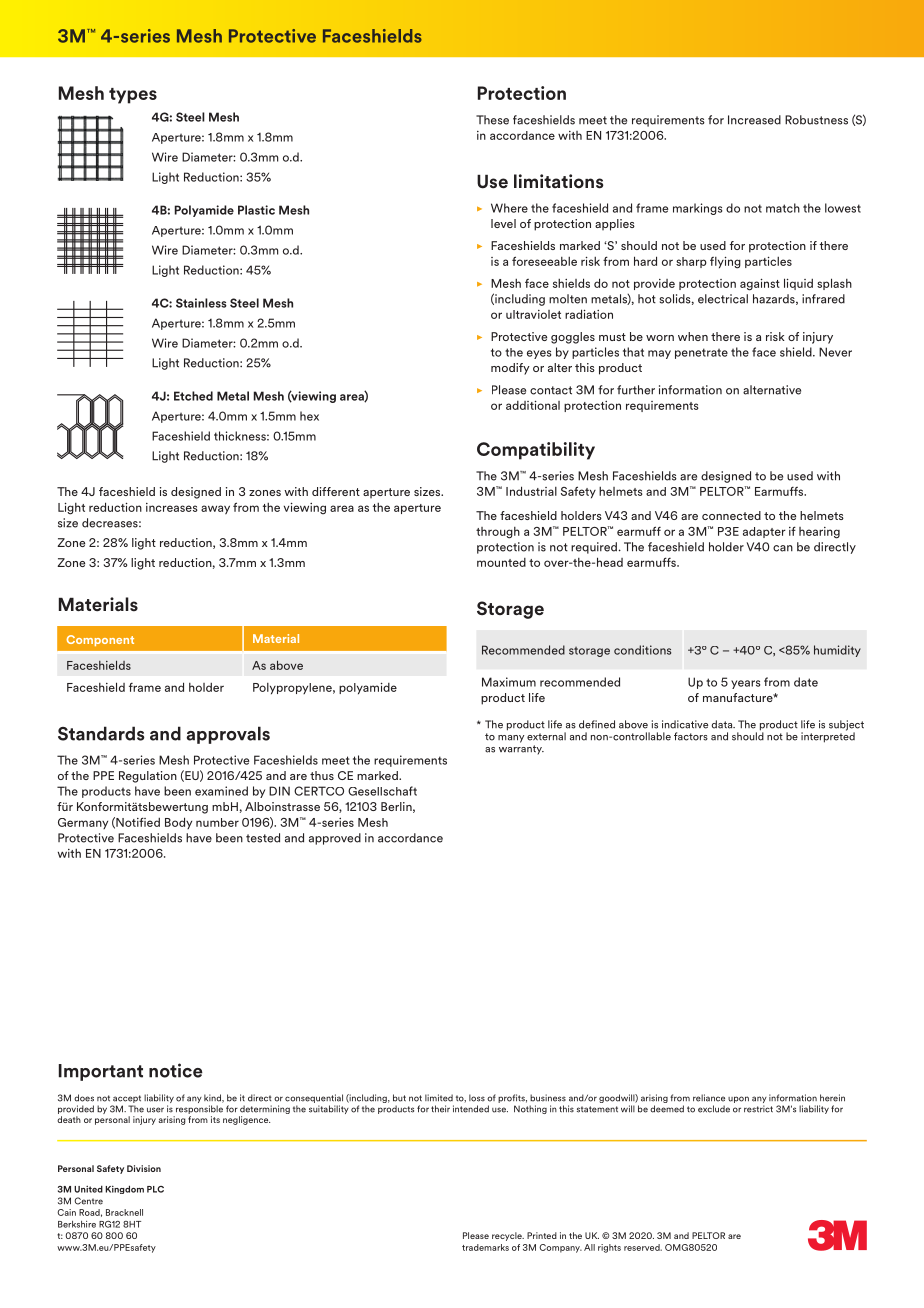 This image has width=924, height=1308. Describe the element at coordinates (155, 1189) in the image. I see `PLC` at that location.
